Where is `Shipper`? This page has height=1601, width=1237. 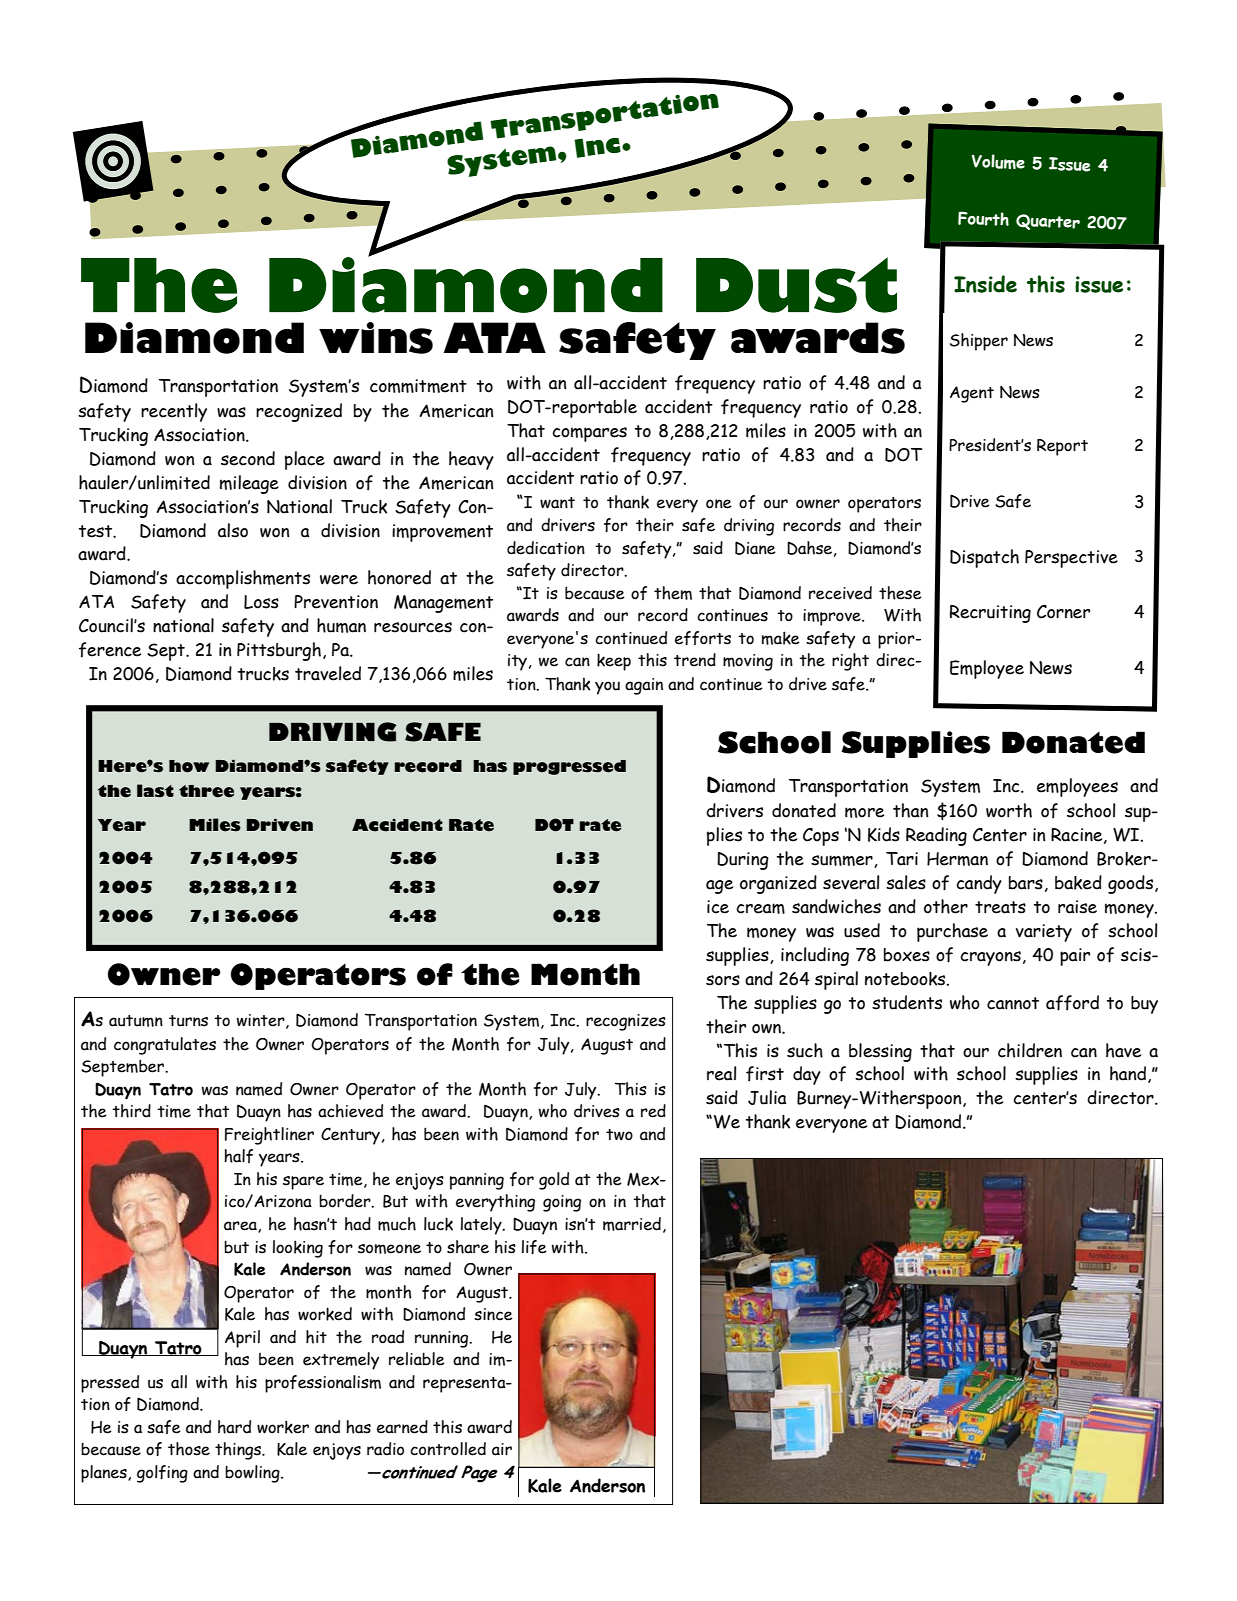 Shipper is located at coordinates (979, 342).
